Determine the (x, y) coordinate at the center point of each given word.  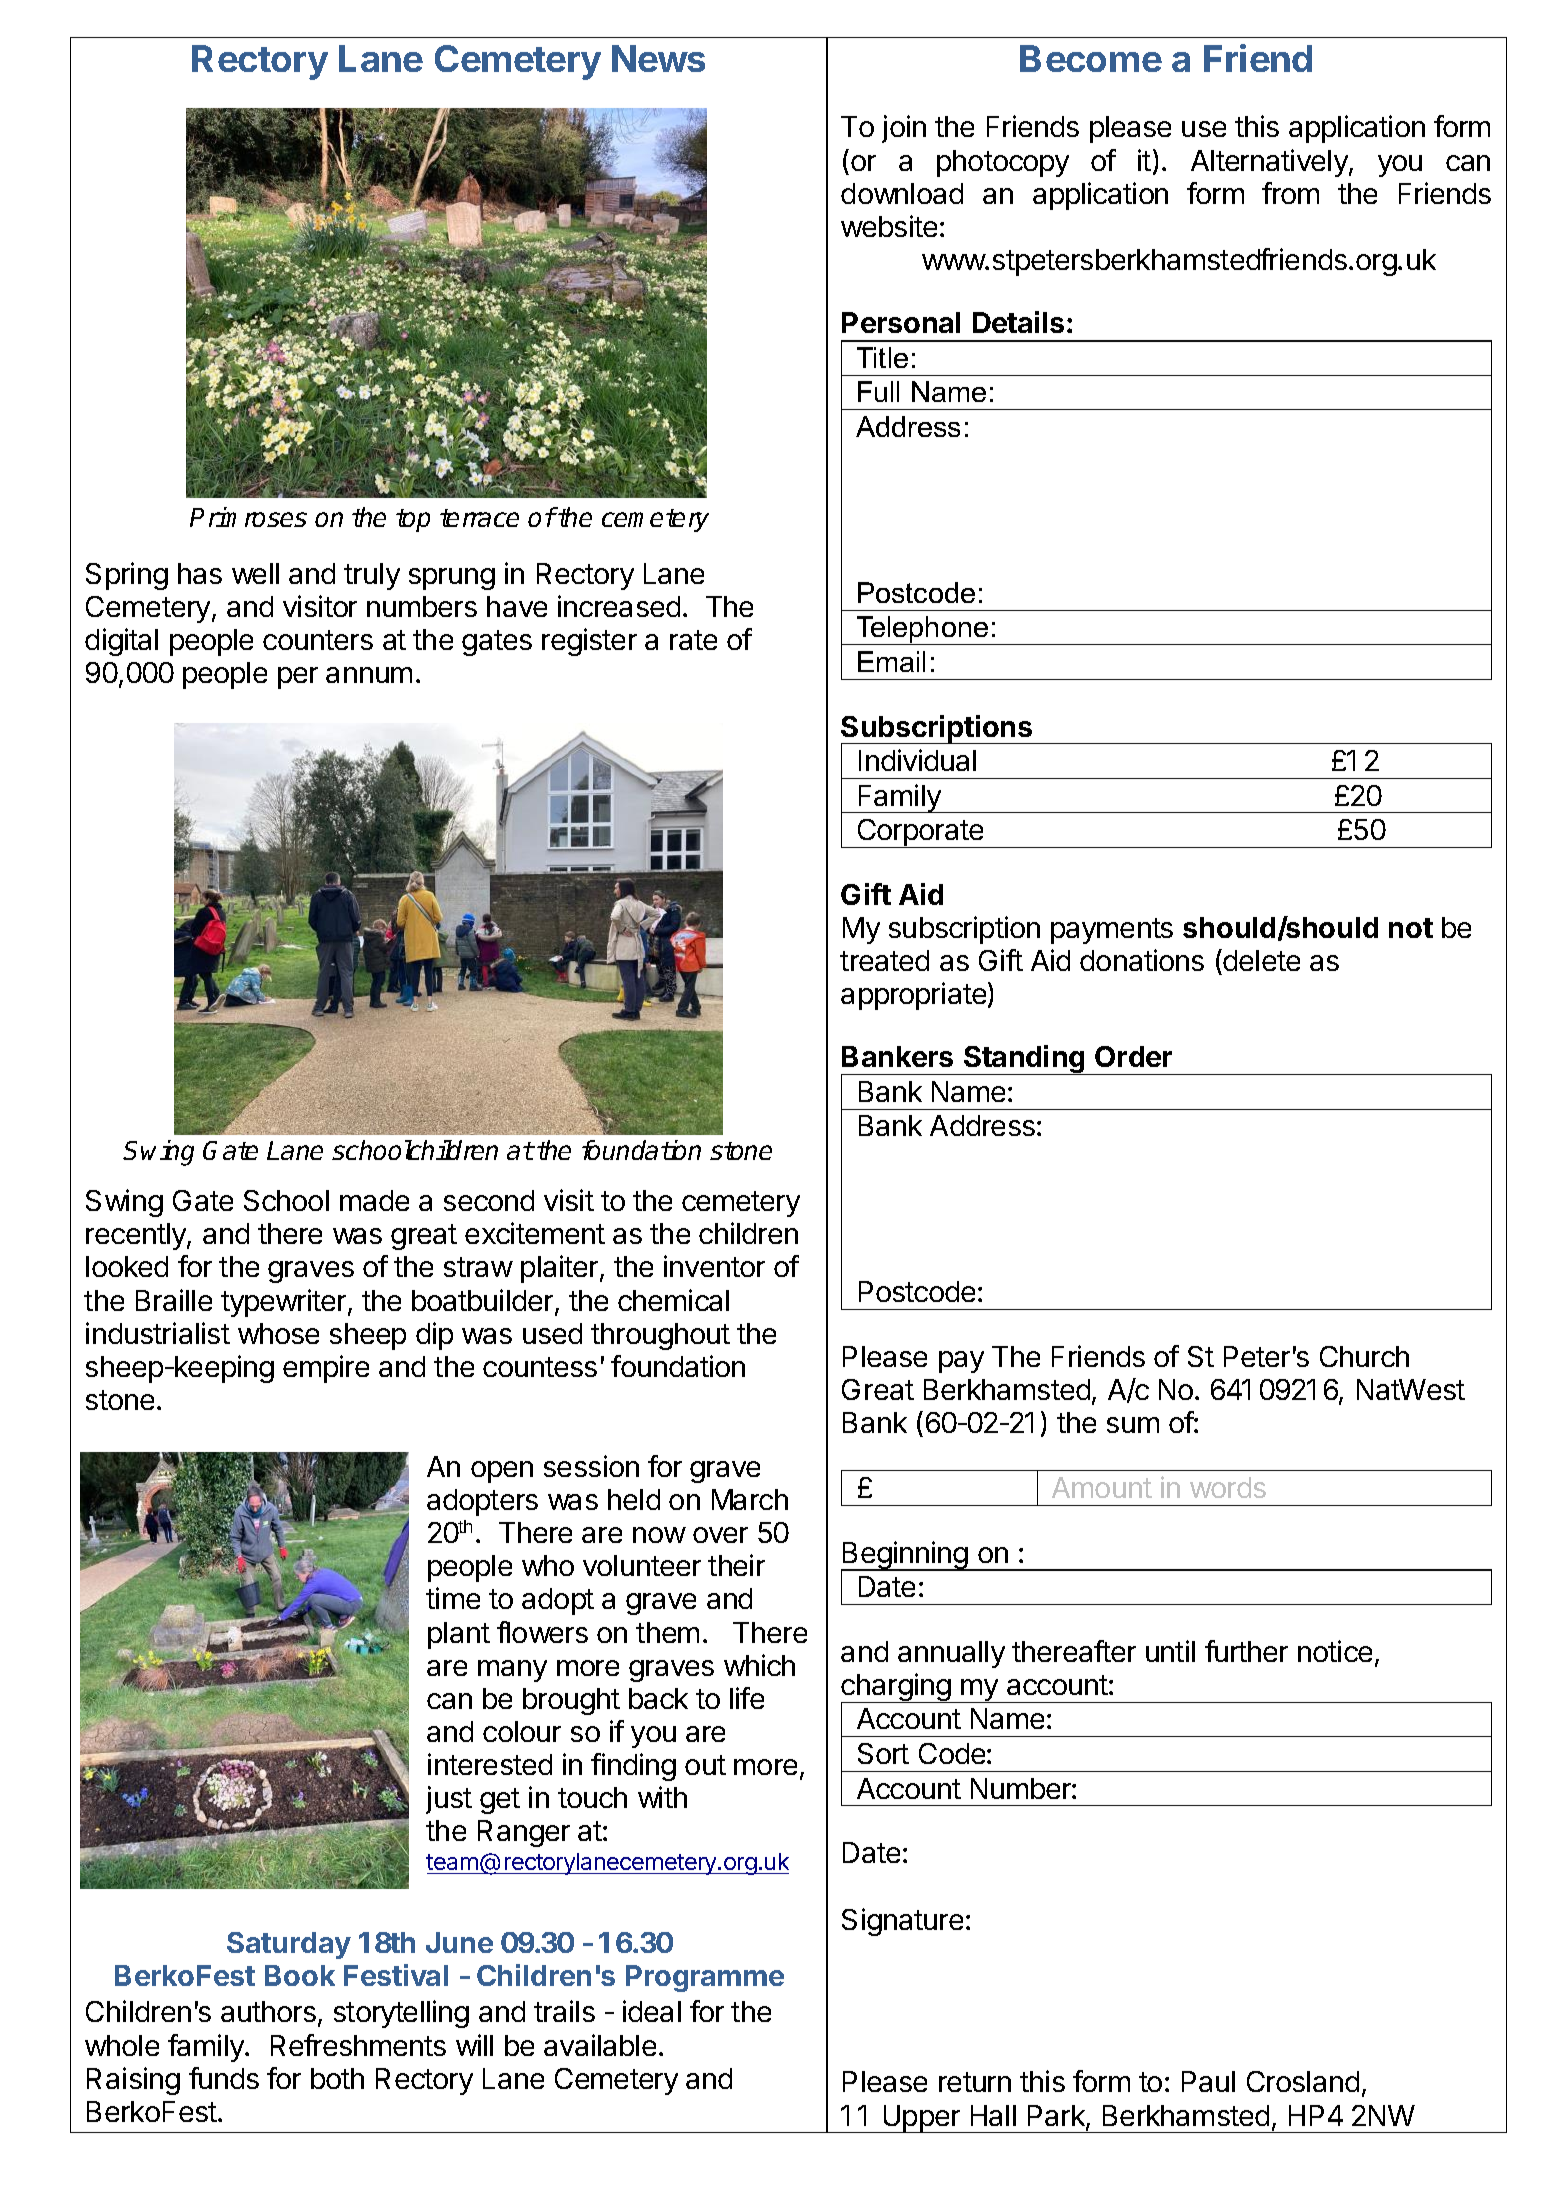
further (1246, 1651)
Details (1018, 322)
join (904, 129)
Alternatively (1270, 163)
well (255, 573)
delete (1260, 962)
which (759, 1665)
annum (369, 675)
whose (278, 1333)
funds (224, 2078)
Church (1364, 1356)
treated (884, 960)
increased (619, 606)
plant (459, 1635)
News (658, 58)
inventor (714, 1266)
